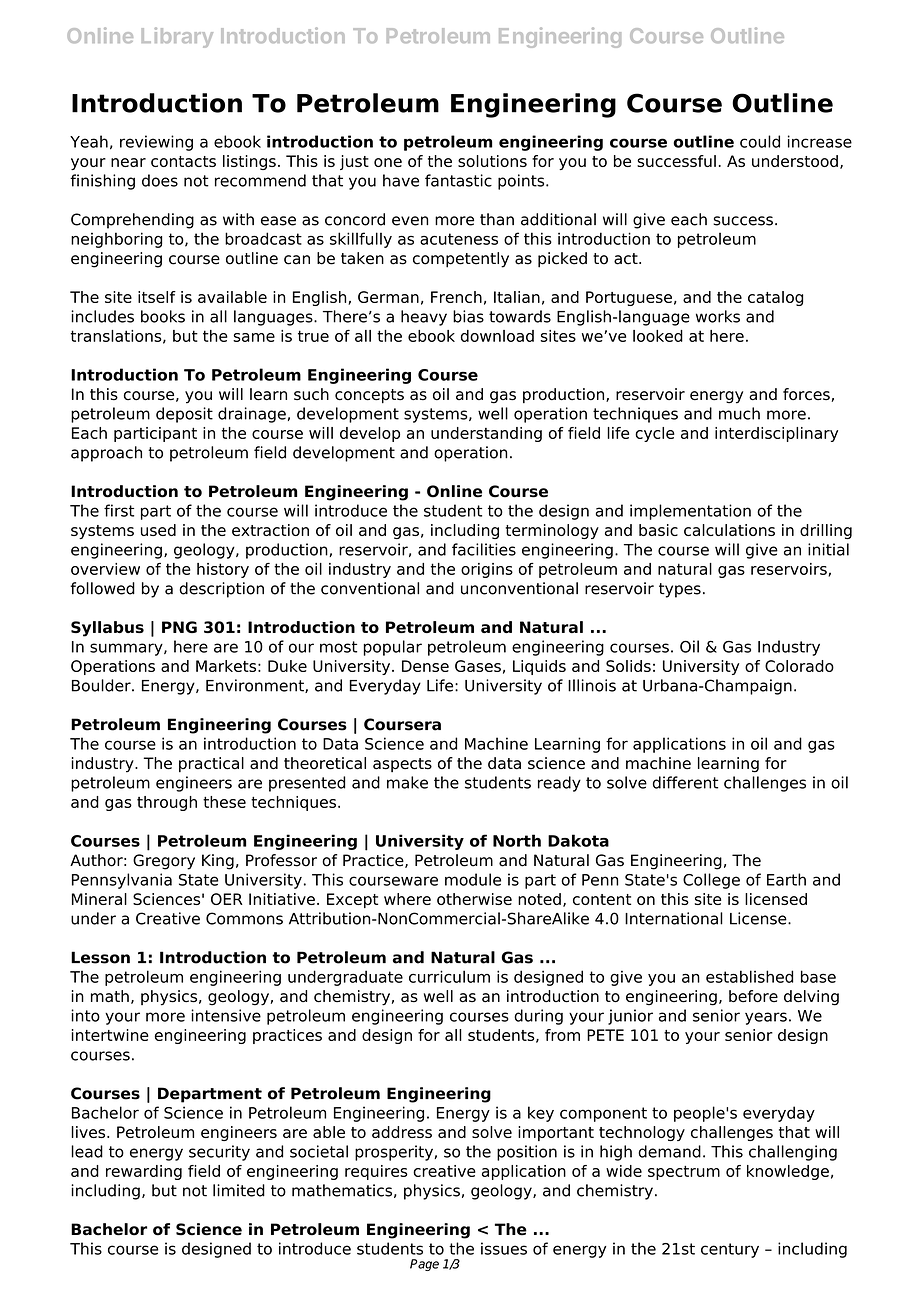 The height and width of the page is (1308, 924). Describe the element at coordinates (730, 1250) in the page. I see `century` at that location.
